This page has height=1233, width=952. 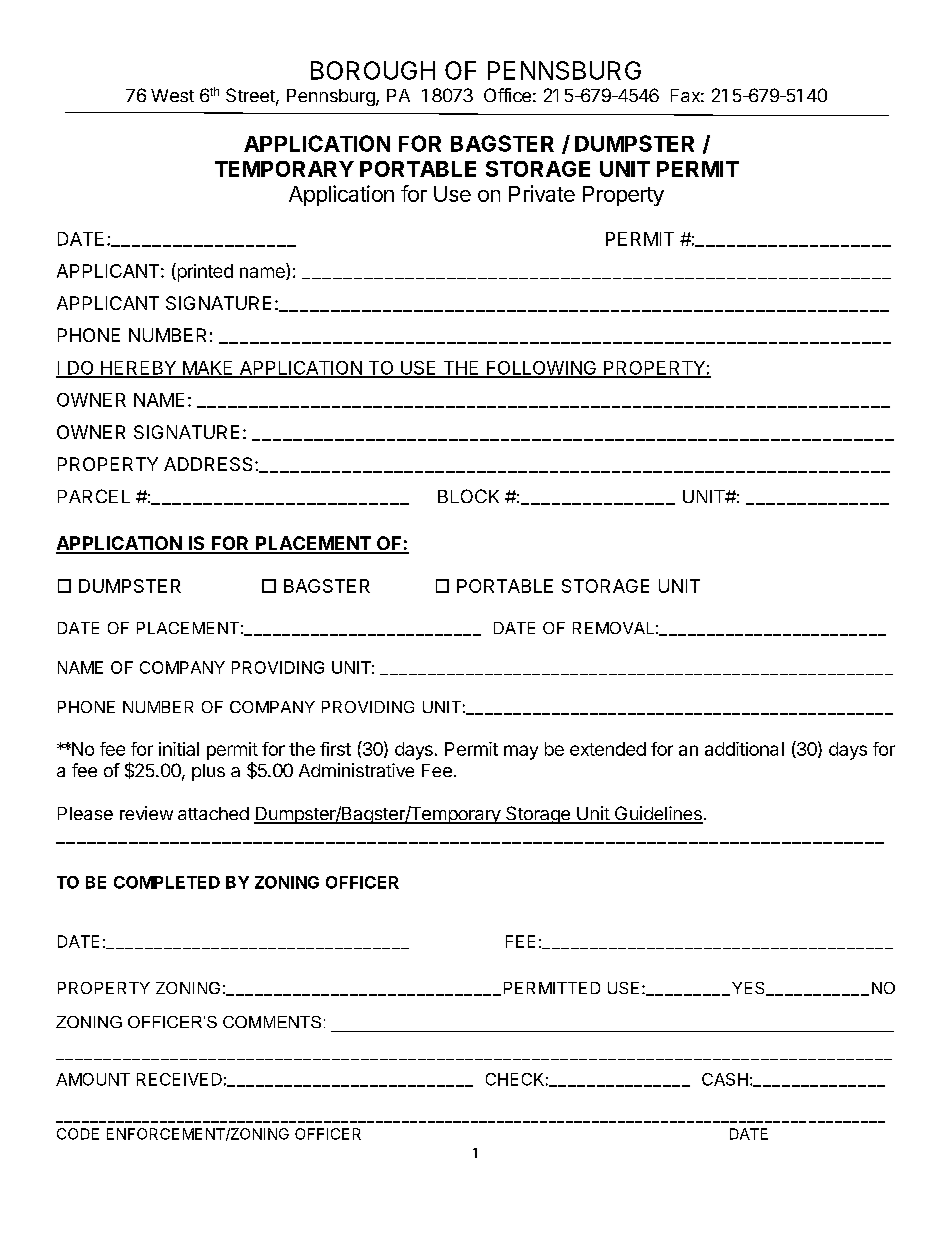 I want to click on FOLLOWING, so click(x=541, y=369).
